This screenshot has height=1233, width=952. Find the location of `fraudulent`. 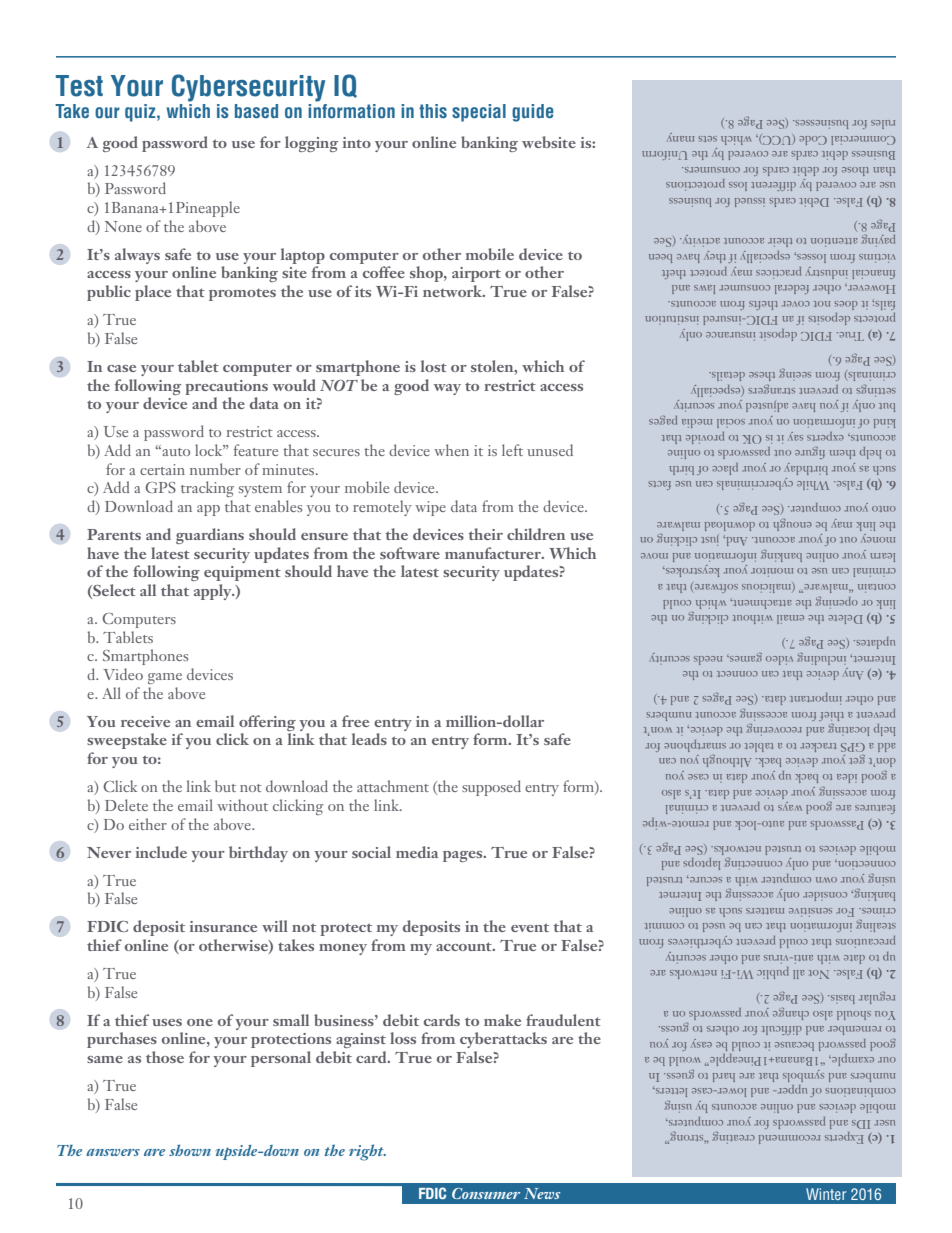

fraudulent is located at coordinates (563, 1020).
